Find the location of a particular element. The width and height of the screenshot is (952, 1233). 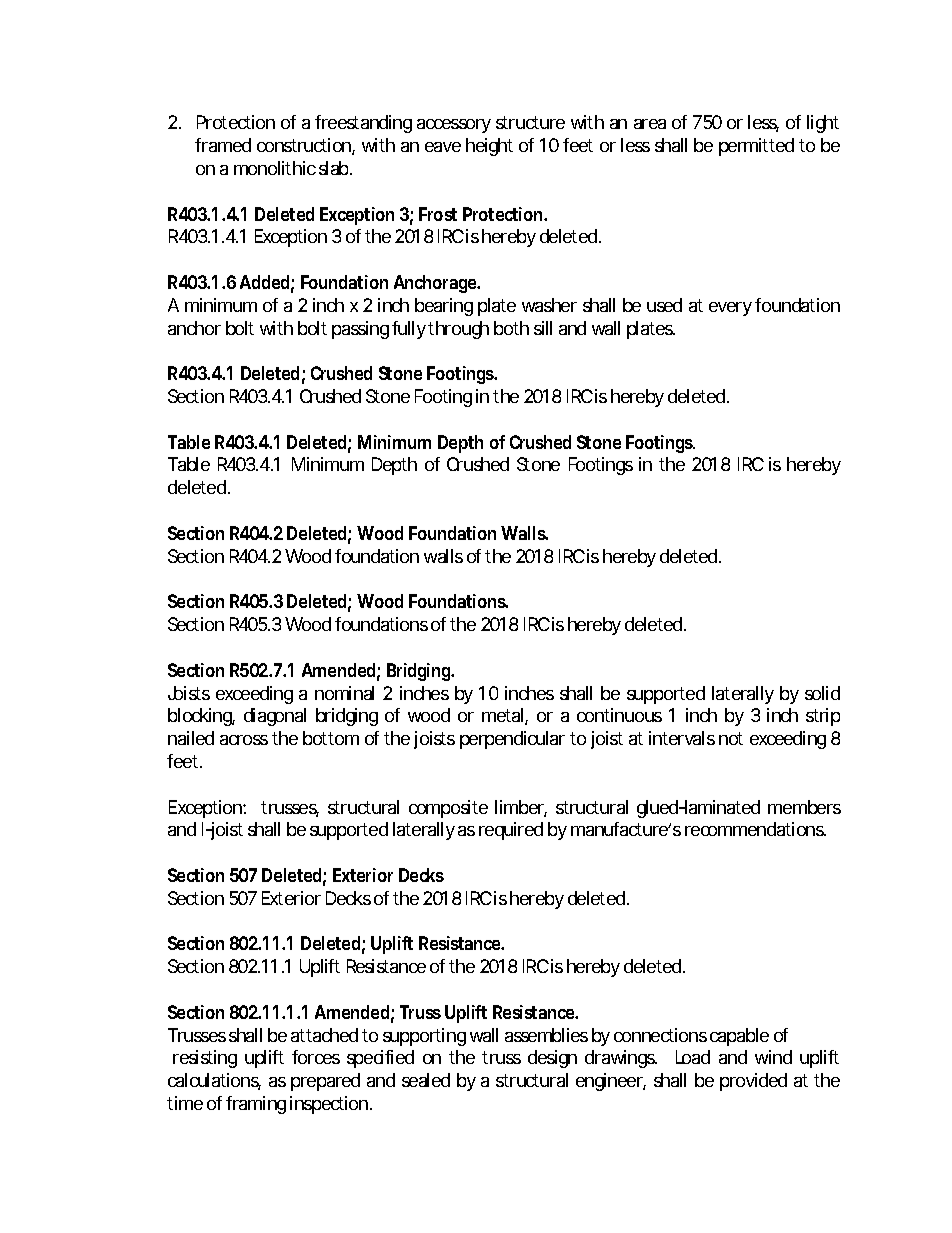

permitted is located at coordinates (756, 147).
